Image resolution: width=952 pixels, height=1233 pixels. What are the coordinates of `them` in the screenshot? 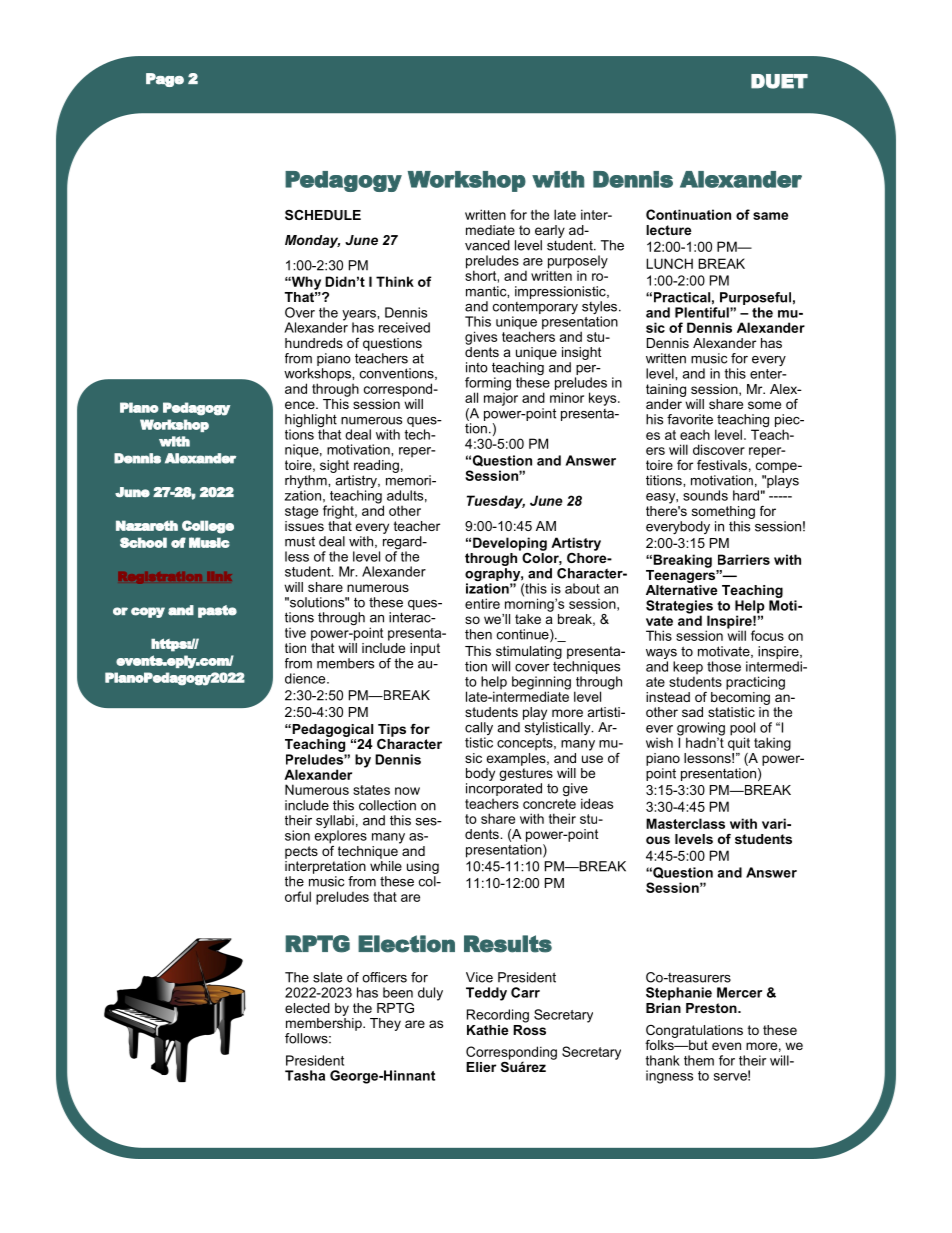 It's located at (699, 1060).
